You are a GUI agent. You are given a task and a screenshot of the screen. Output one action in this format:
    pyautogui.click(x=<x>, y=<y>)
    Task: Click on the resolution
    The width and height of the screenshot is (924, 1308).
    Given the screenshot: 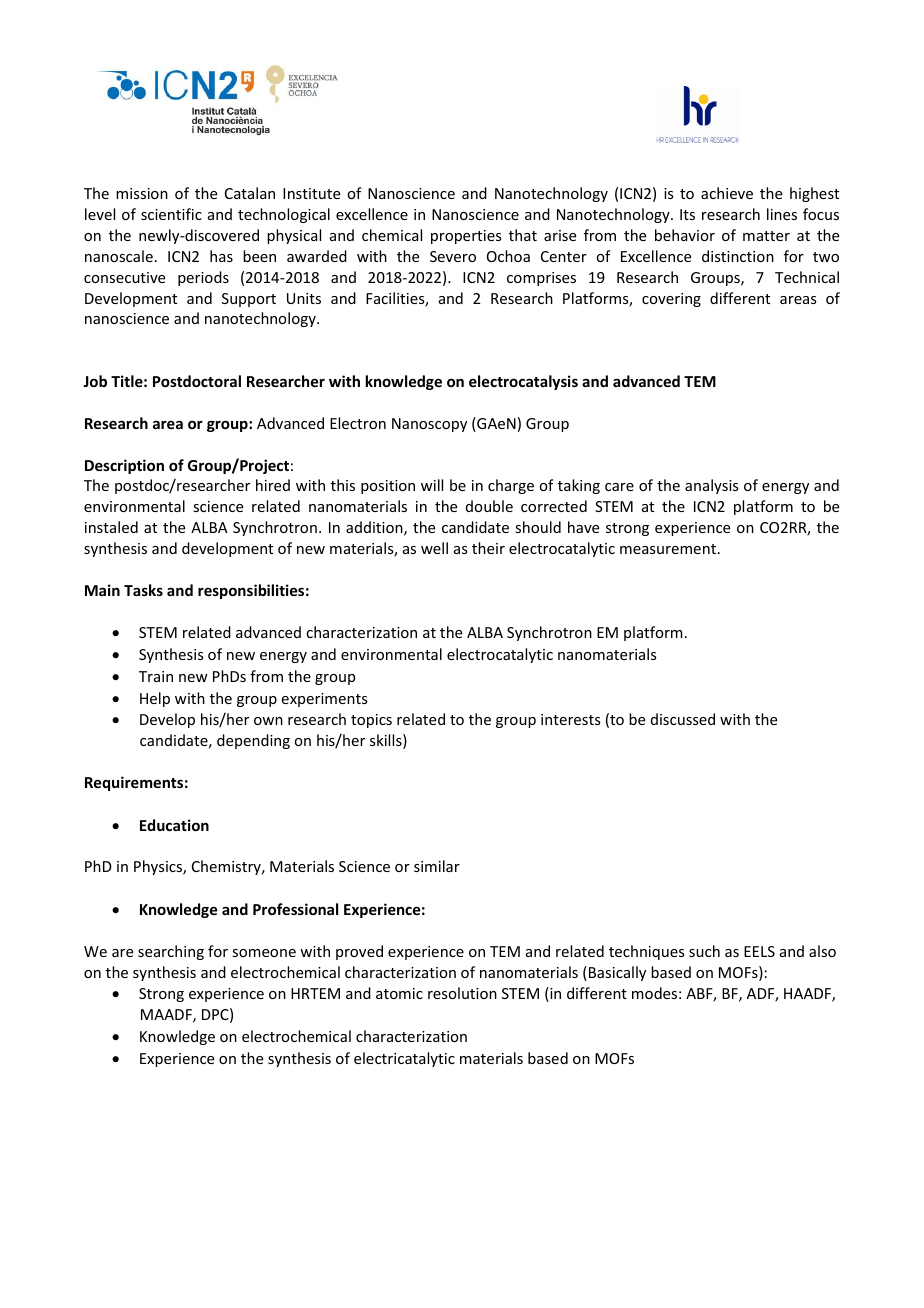 What is the action you would take?
    pyautogui.click(x=462, y=993)
